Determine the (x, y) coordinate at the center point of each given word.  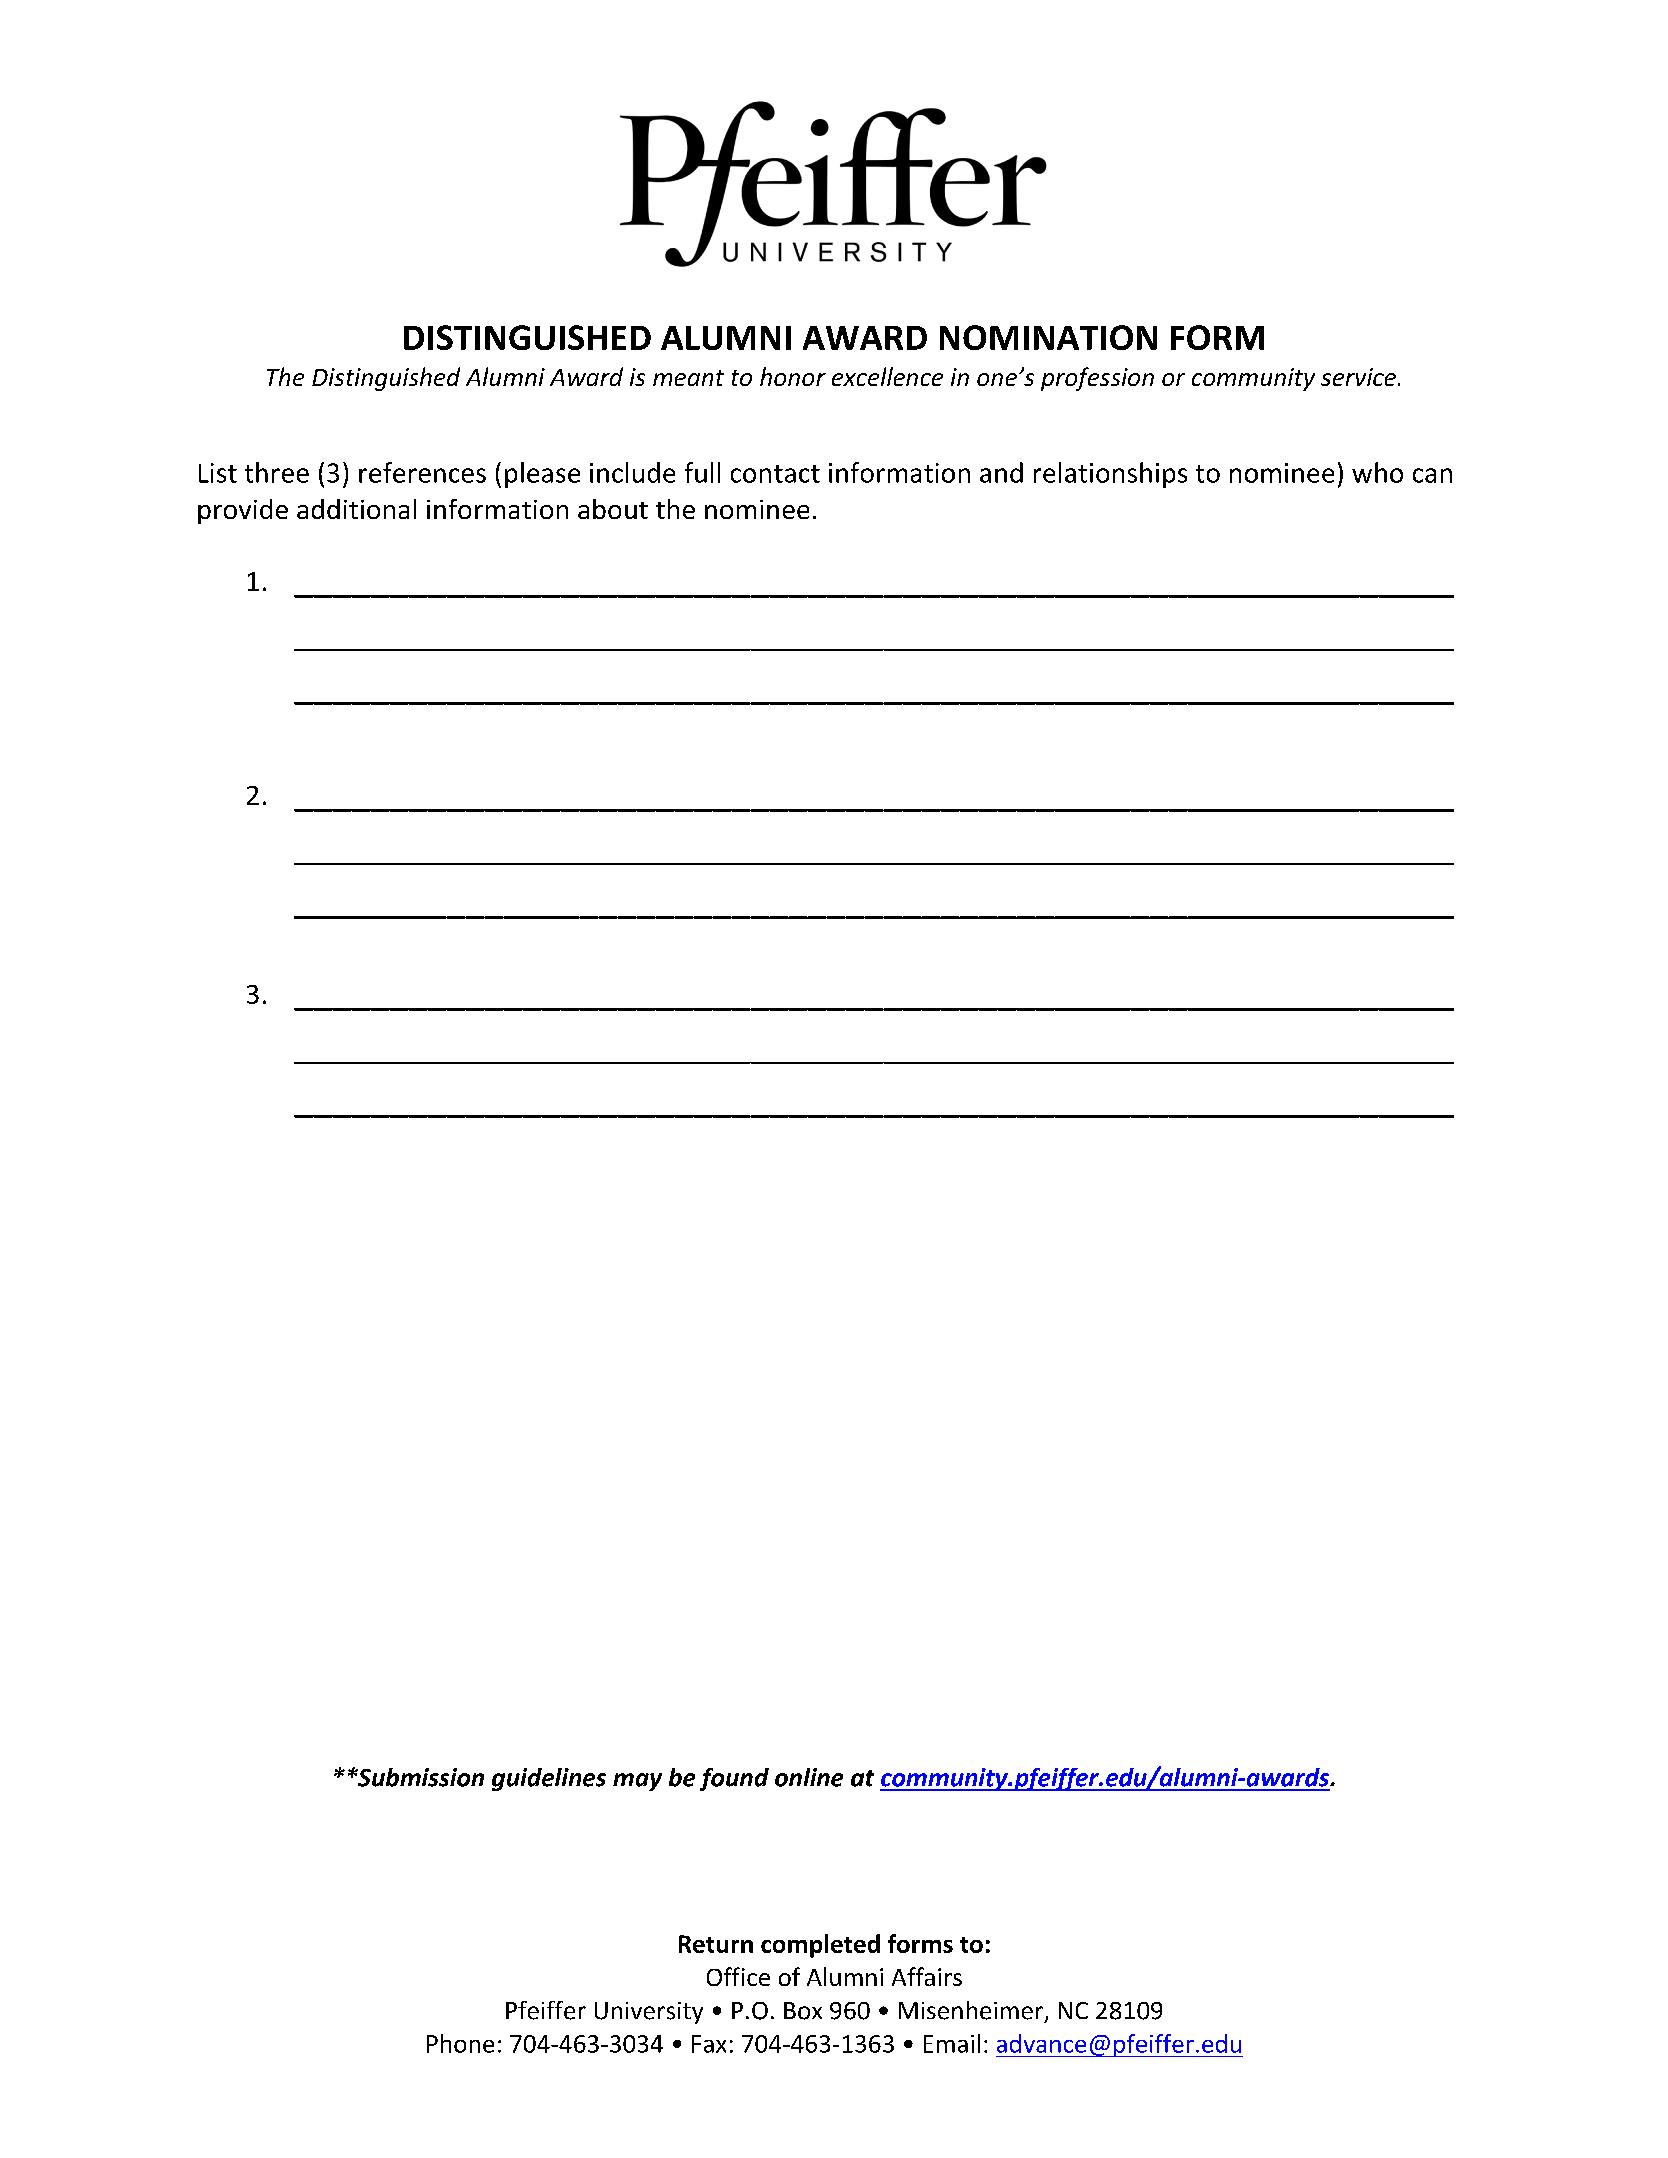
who (1377, 472)
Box (803, 2011)
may (637, 1782)
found (734, 1779)
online (809, 1777)
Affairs (927, 1976)
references (422, 472)
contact (775, 474)
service (1358, 377)
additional (356, 509)
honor (793, 376)
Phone (460, 2043)
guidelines (549, 1779)
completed (820, 1946)
